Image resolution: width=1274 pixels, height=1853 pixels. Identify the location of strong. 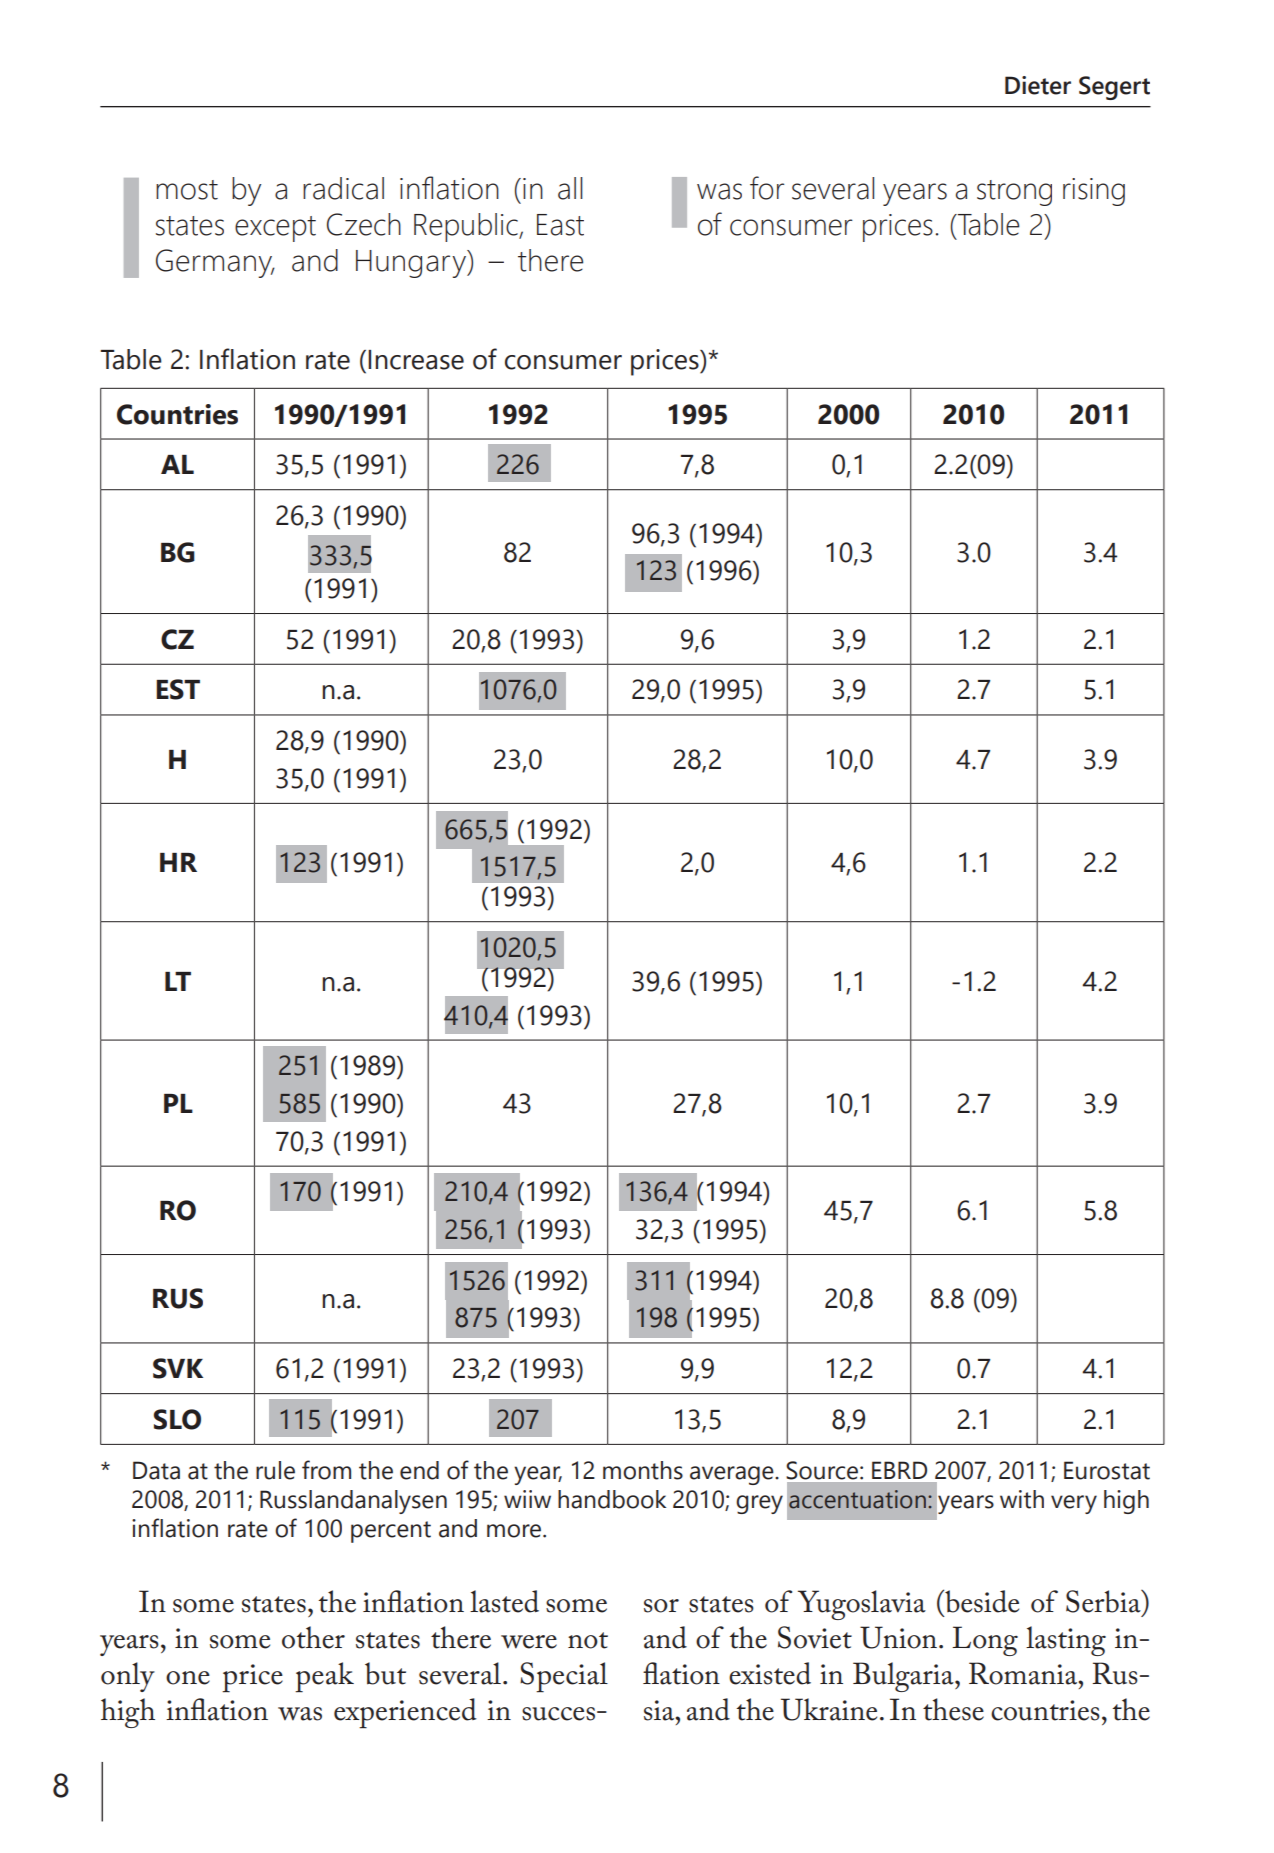
(1014, 193).
